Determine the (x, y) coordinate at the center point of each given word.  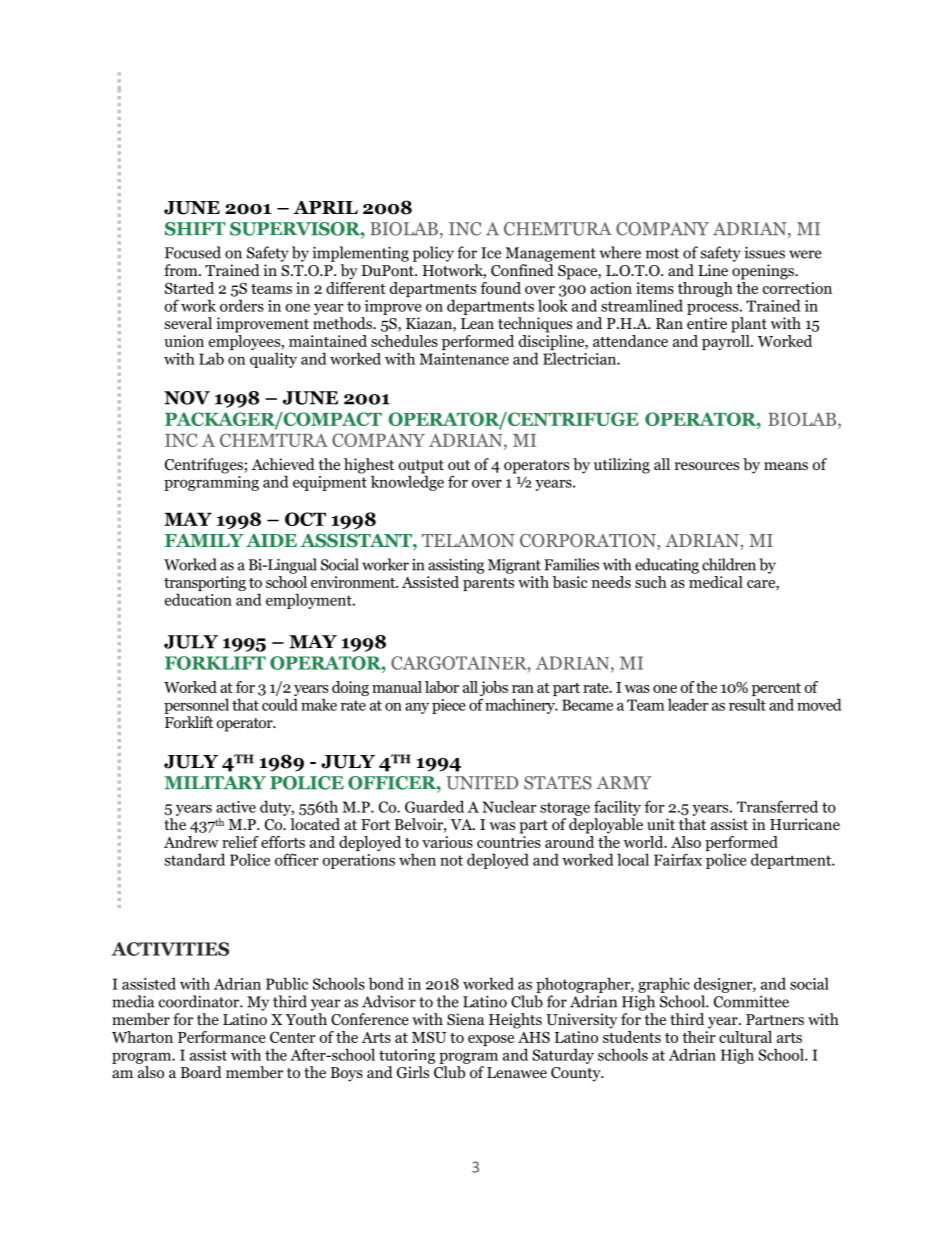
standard (195, 859)
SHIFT (195, 229)
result (747, 704)
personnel (196, 706)
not (451, 860)
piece (449, 706)
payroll (727, 341)
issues (765, 252)
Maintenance (464, 359)
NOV (187, 398)
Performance (222, 1037)
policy (433, 254)
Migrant (514, 566)
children (729, 564)
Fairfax (678, 859)
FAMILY (204, 540)
